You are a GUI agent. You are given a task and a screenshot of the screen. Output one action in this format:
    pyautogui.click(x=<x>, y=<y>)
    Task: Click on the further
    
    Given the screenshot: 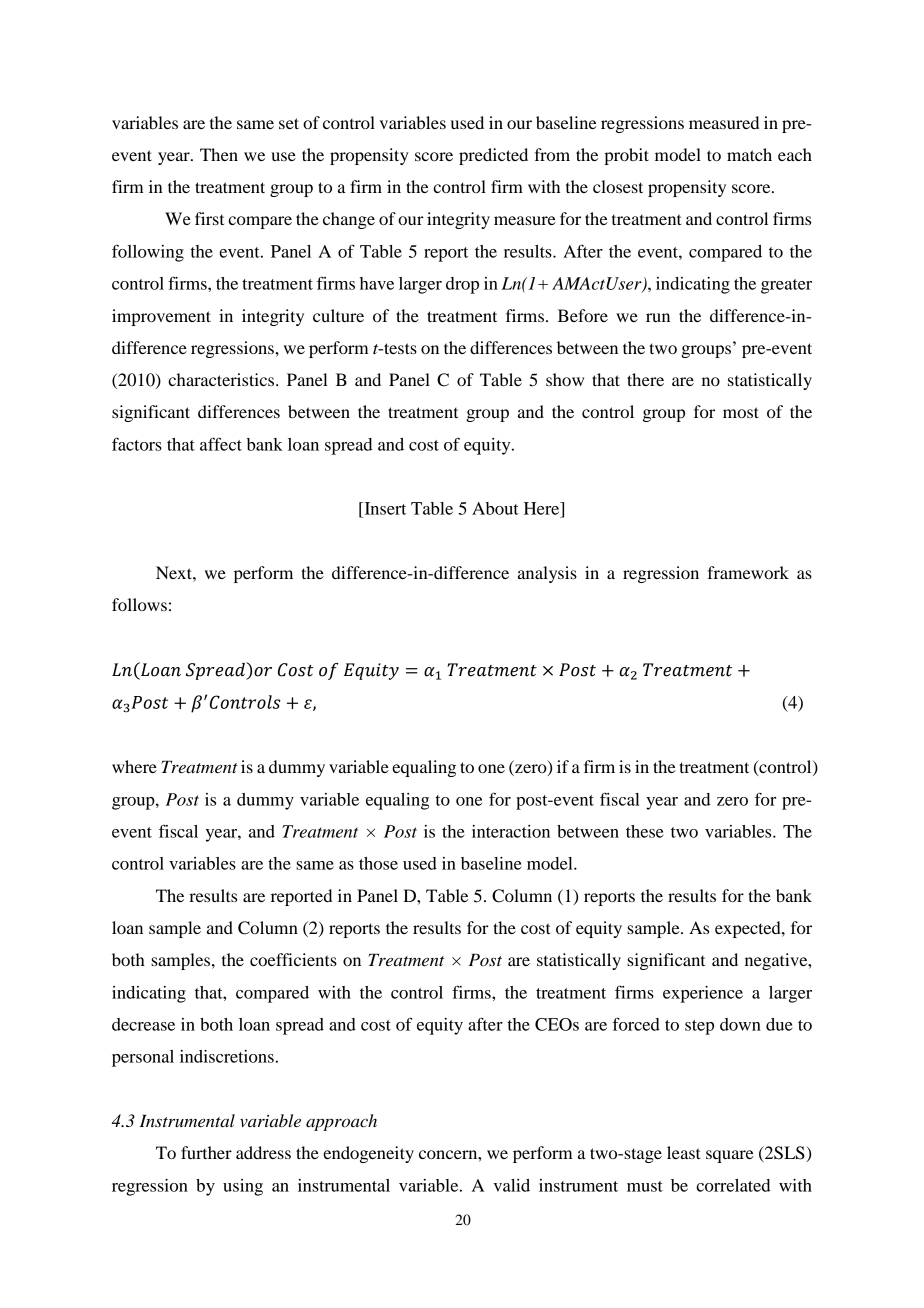 What is the action you would take?
    pyautogui.click(x=206, y=1152)
